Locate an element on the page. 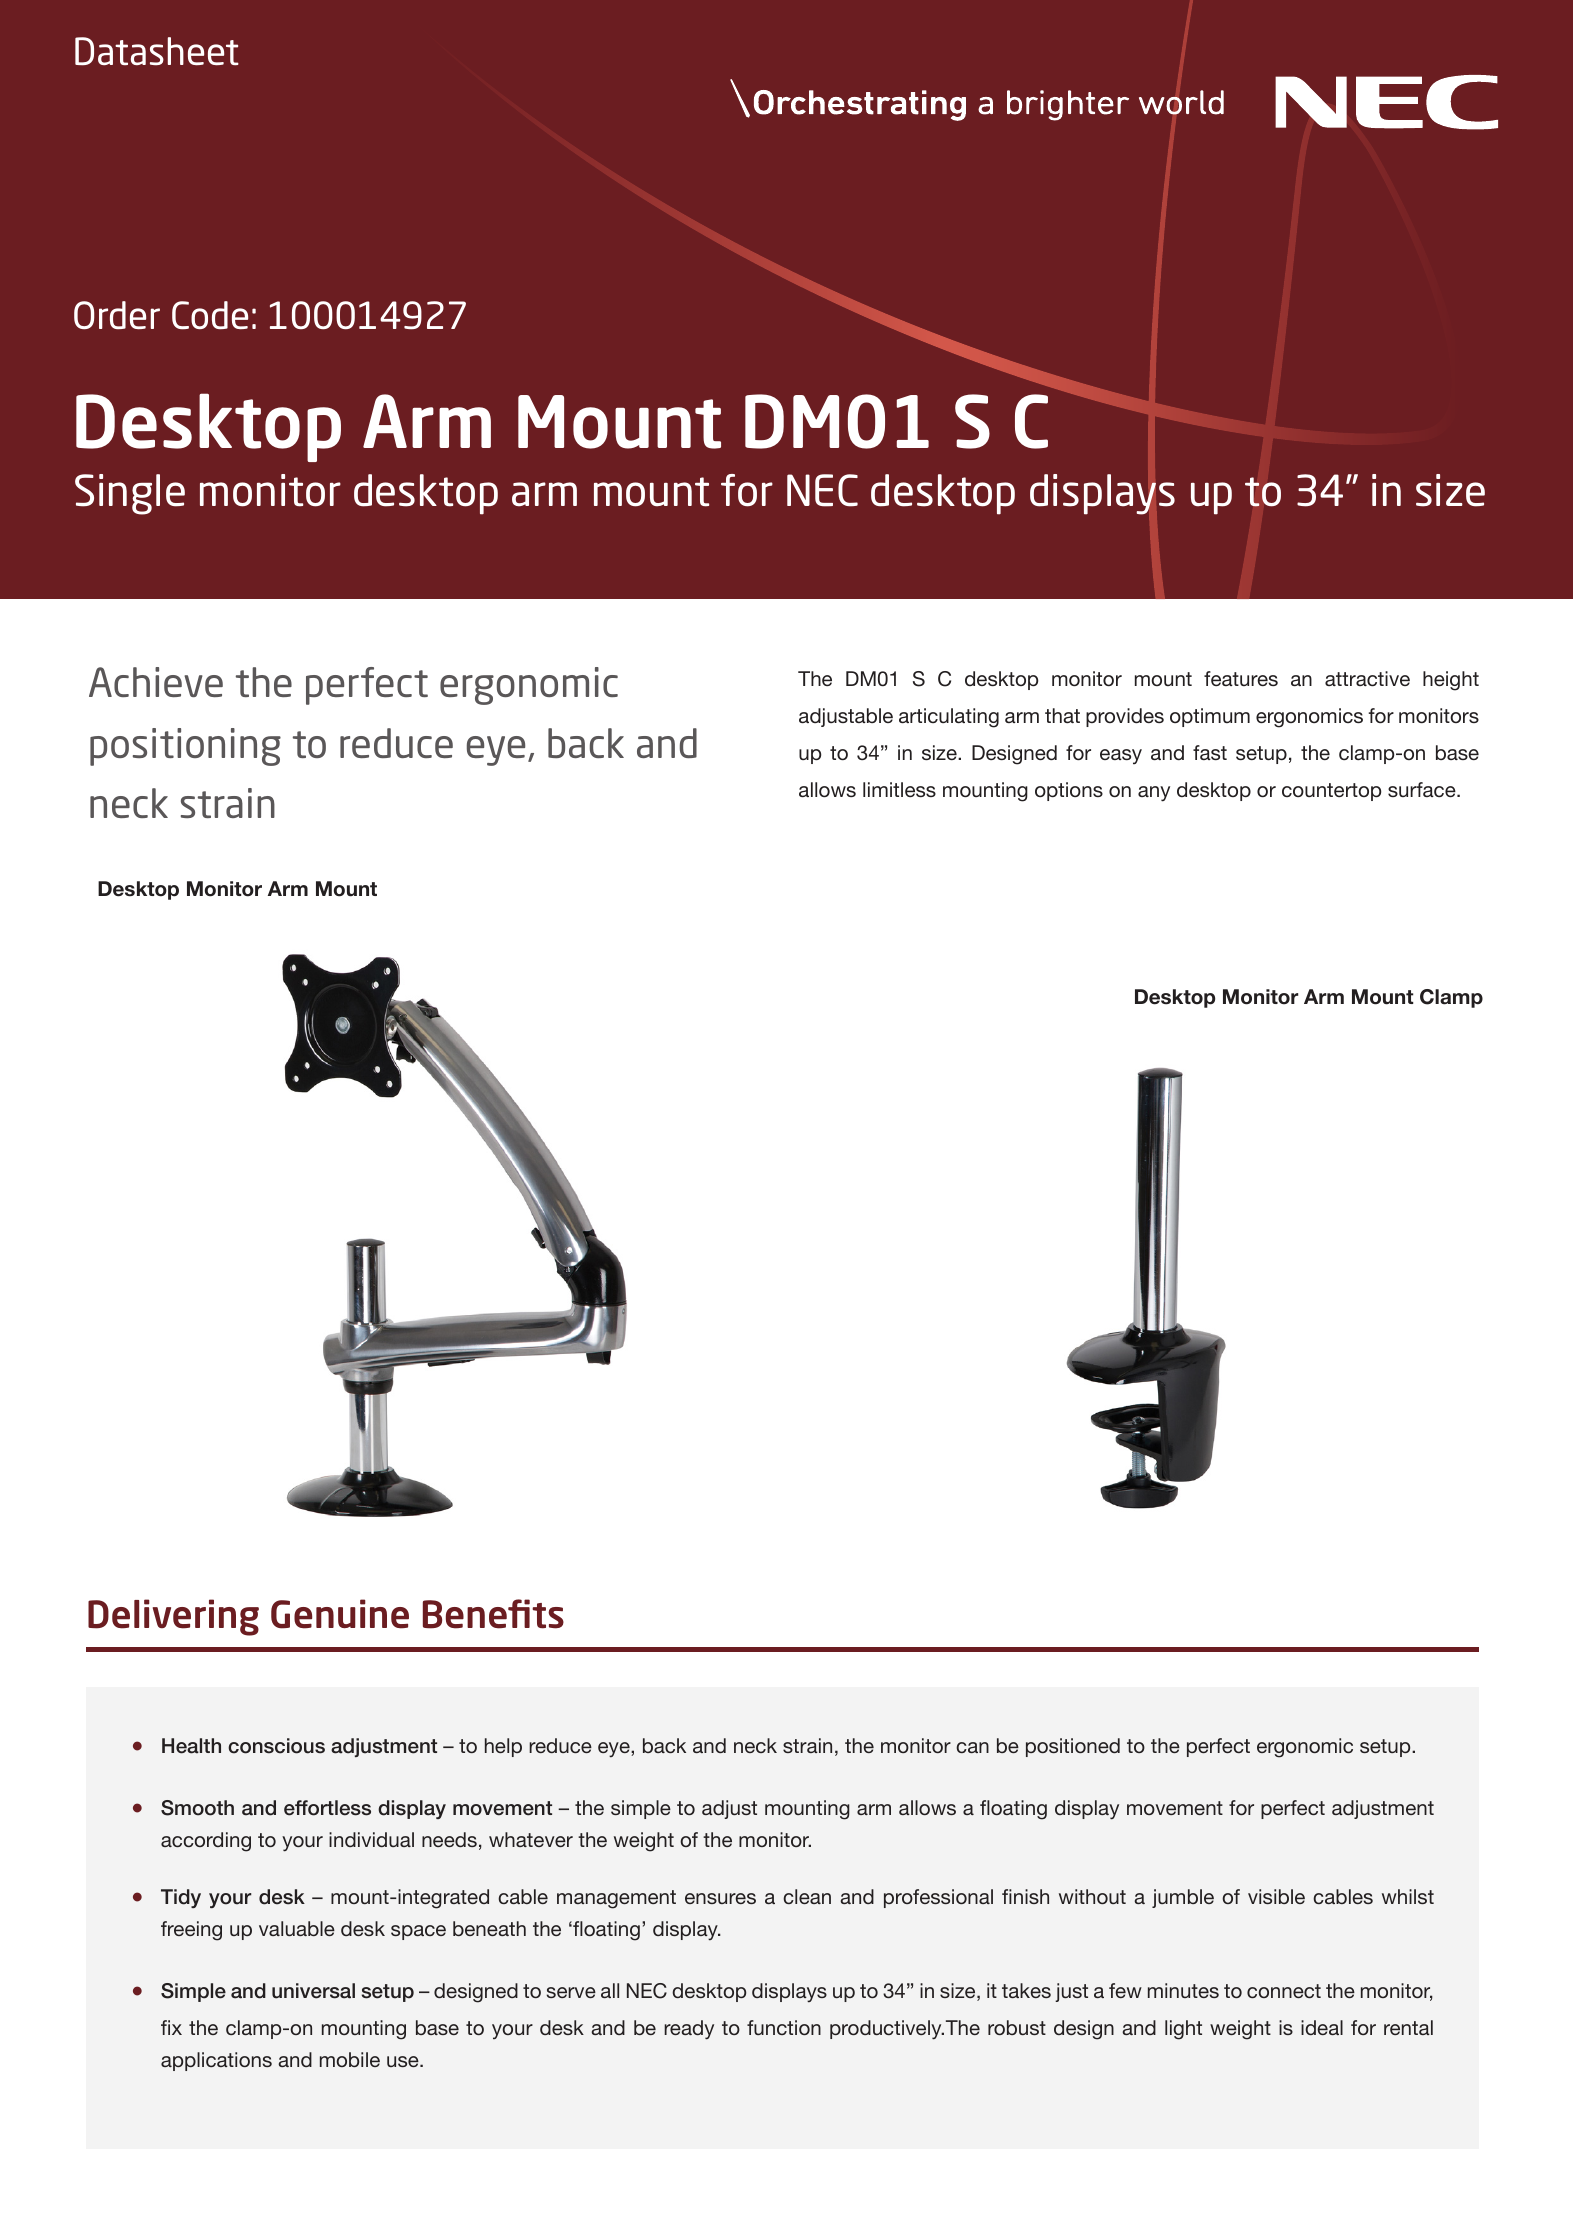  Code is located at coordinates (210, 315).
